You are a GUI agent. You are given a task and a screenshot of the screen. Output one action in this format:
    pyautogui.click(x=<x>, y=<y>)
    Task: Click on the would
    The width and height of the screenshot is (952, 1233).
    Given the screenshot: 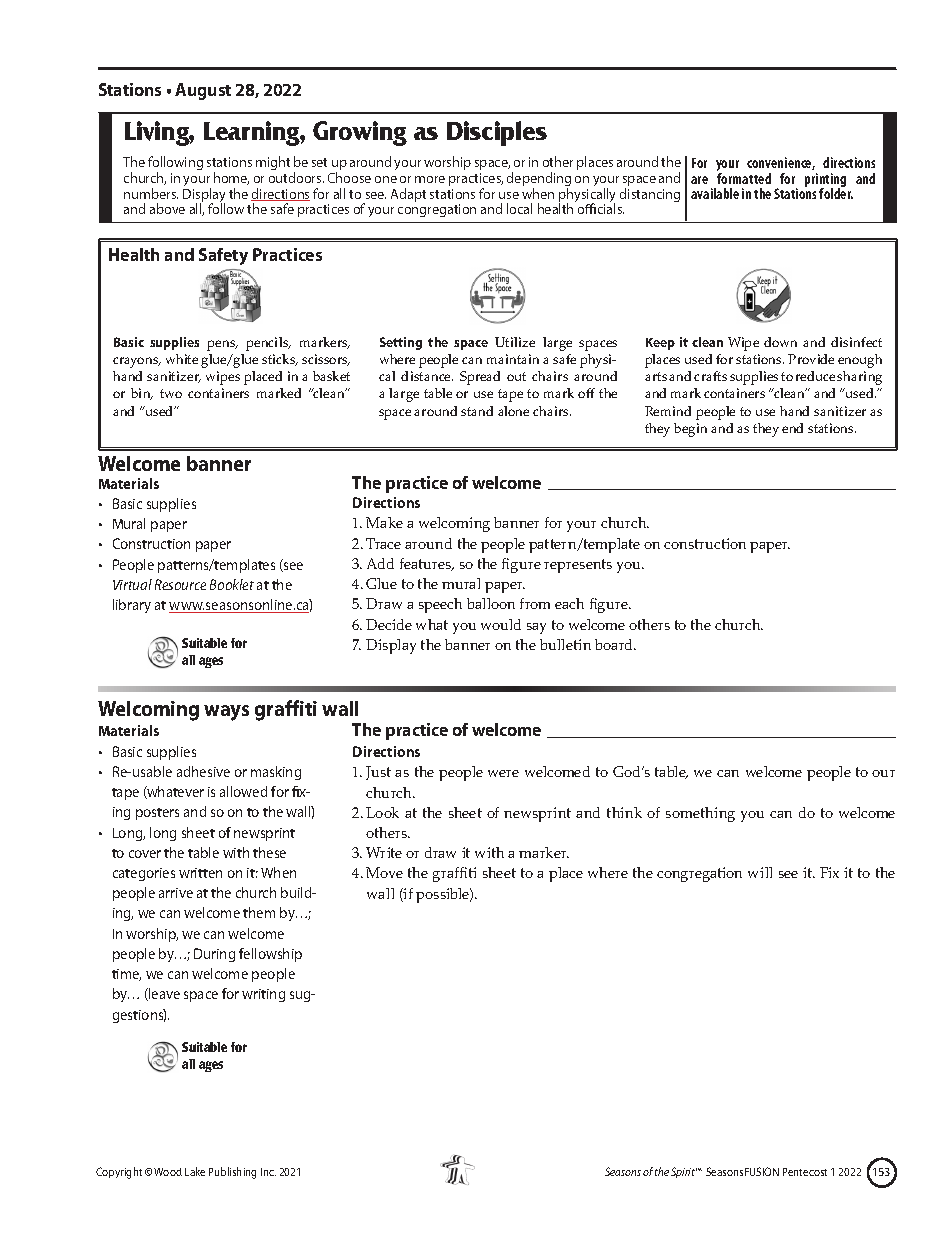 What is the action you would take?
    pyautogui.click(x=501, y=624)
